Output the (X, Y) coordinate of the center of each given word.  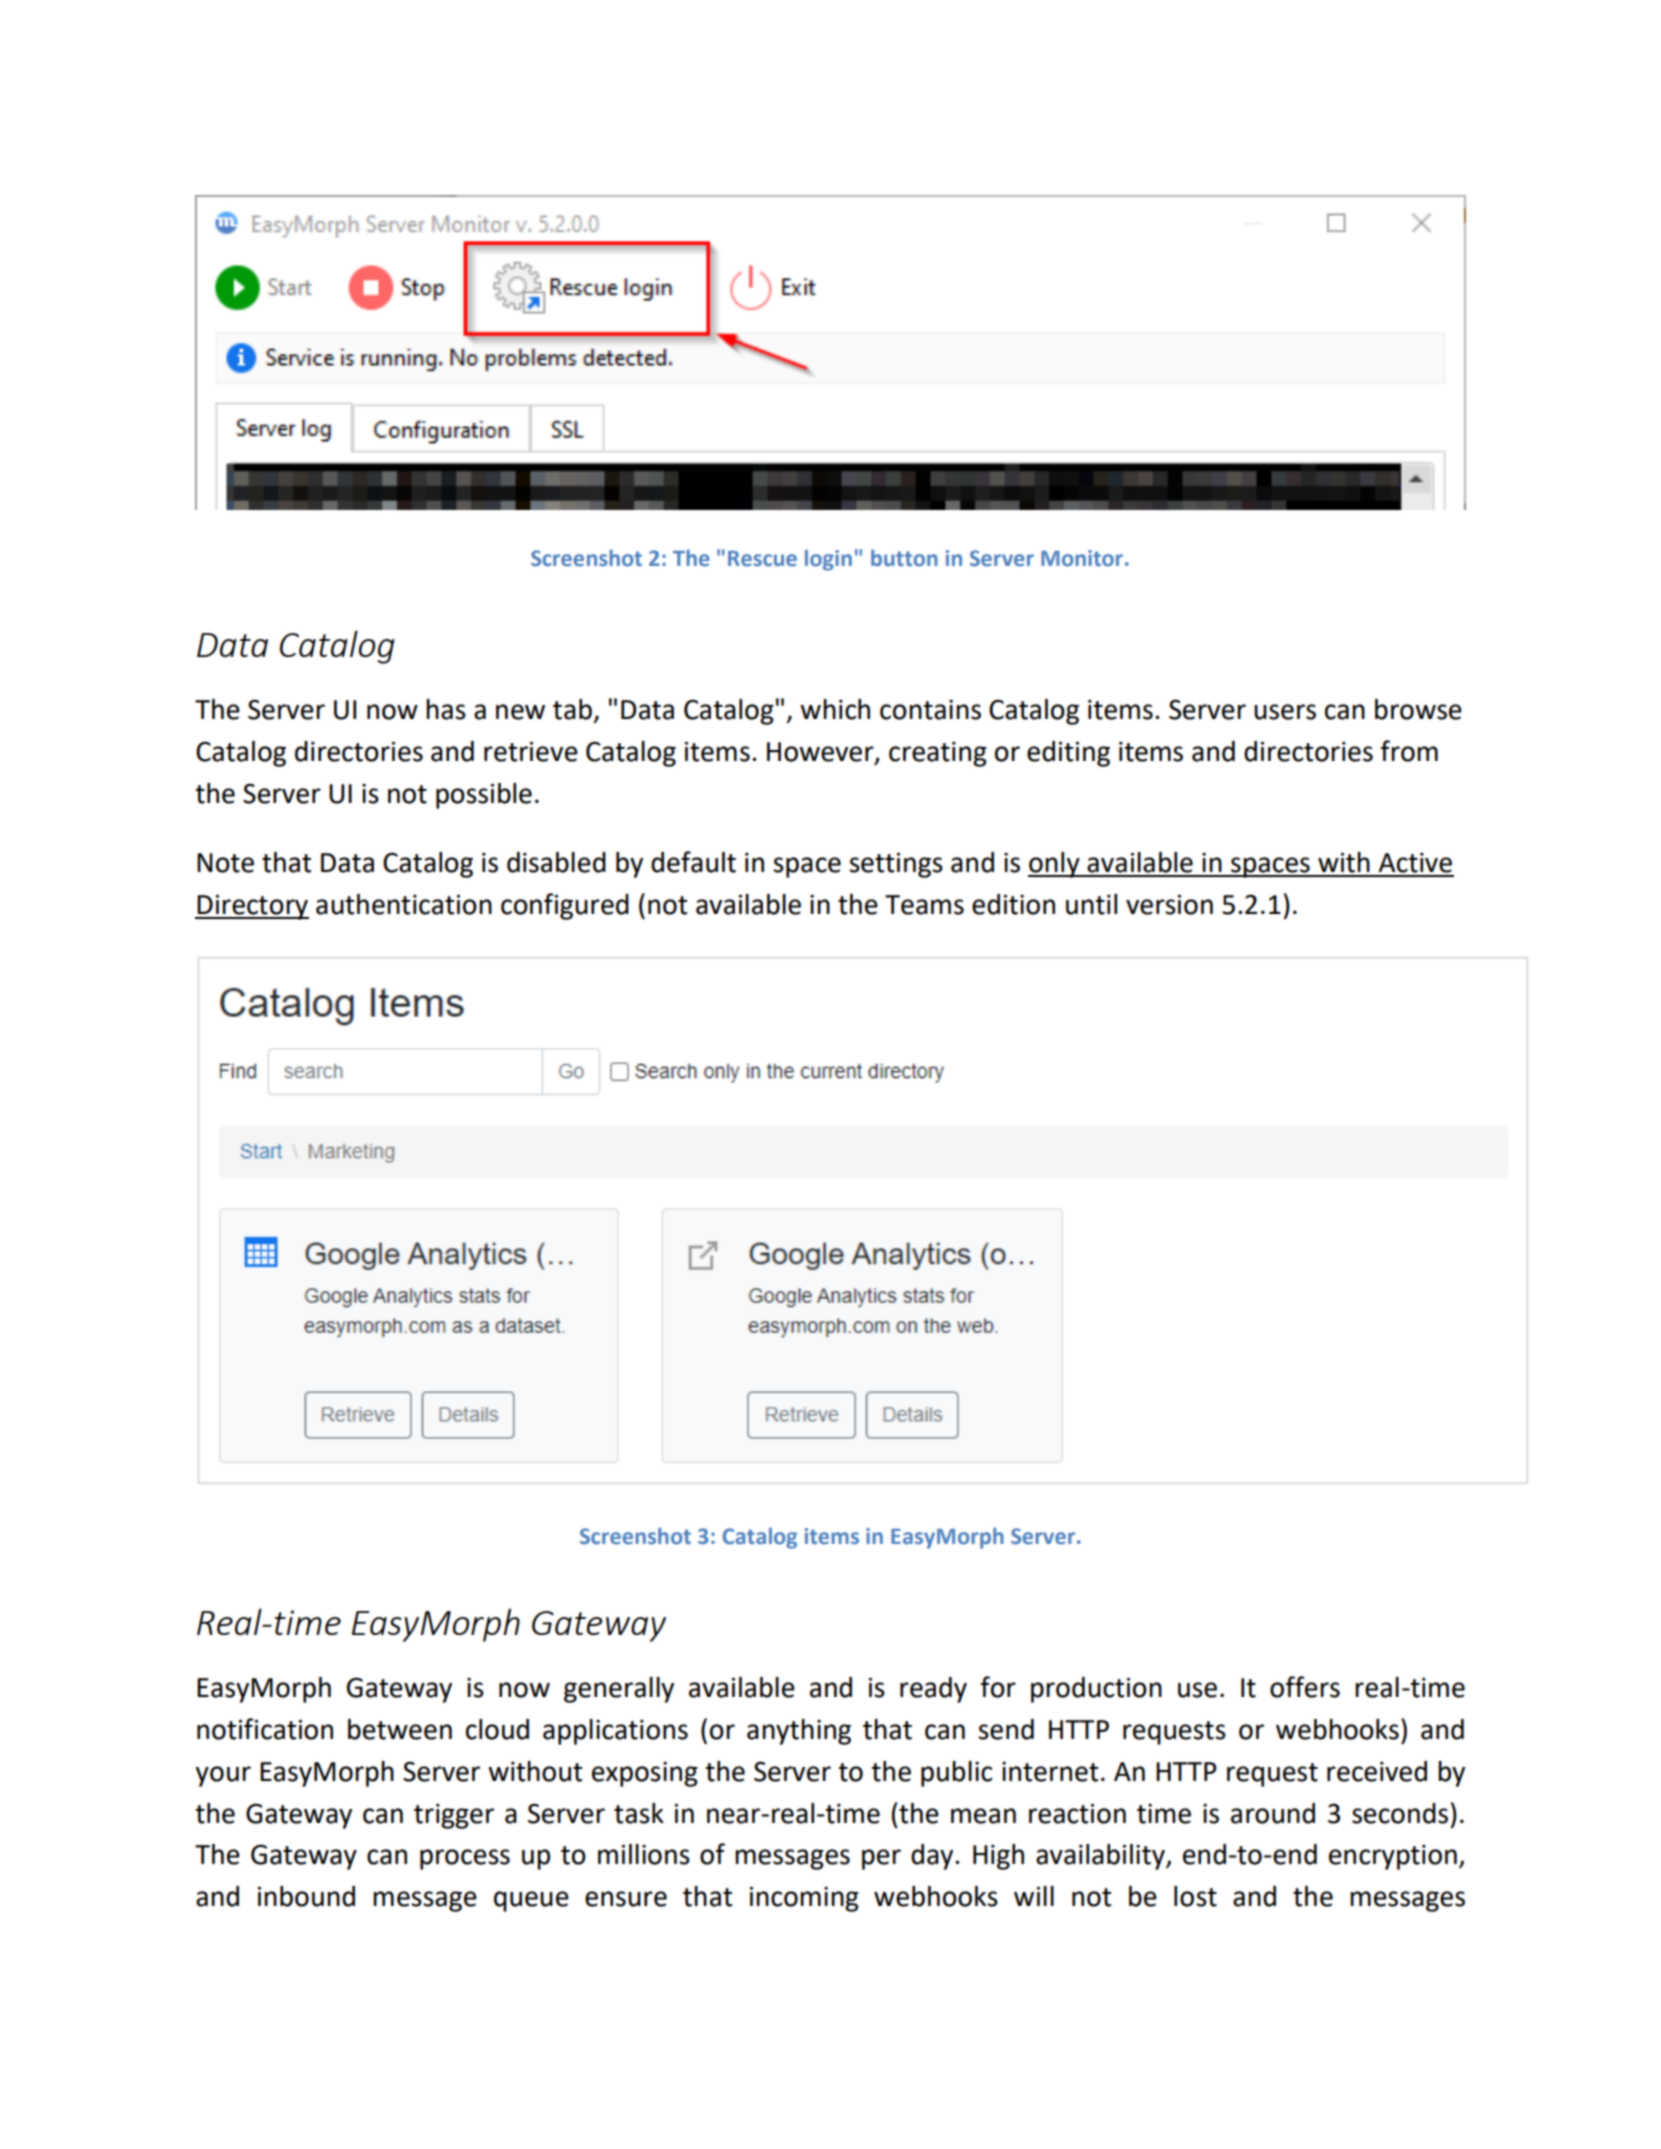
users (1285, 712)
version (1169, 905)
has (446, 709)
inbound (306, 1896)
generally (619, 1690)
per (881, 1859)
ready (933, 1690)
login (828, 560)
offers (1305, 1687)
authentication (404, 904)
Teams (924, 905)
